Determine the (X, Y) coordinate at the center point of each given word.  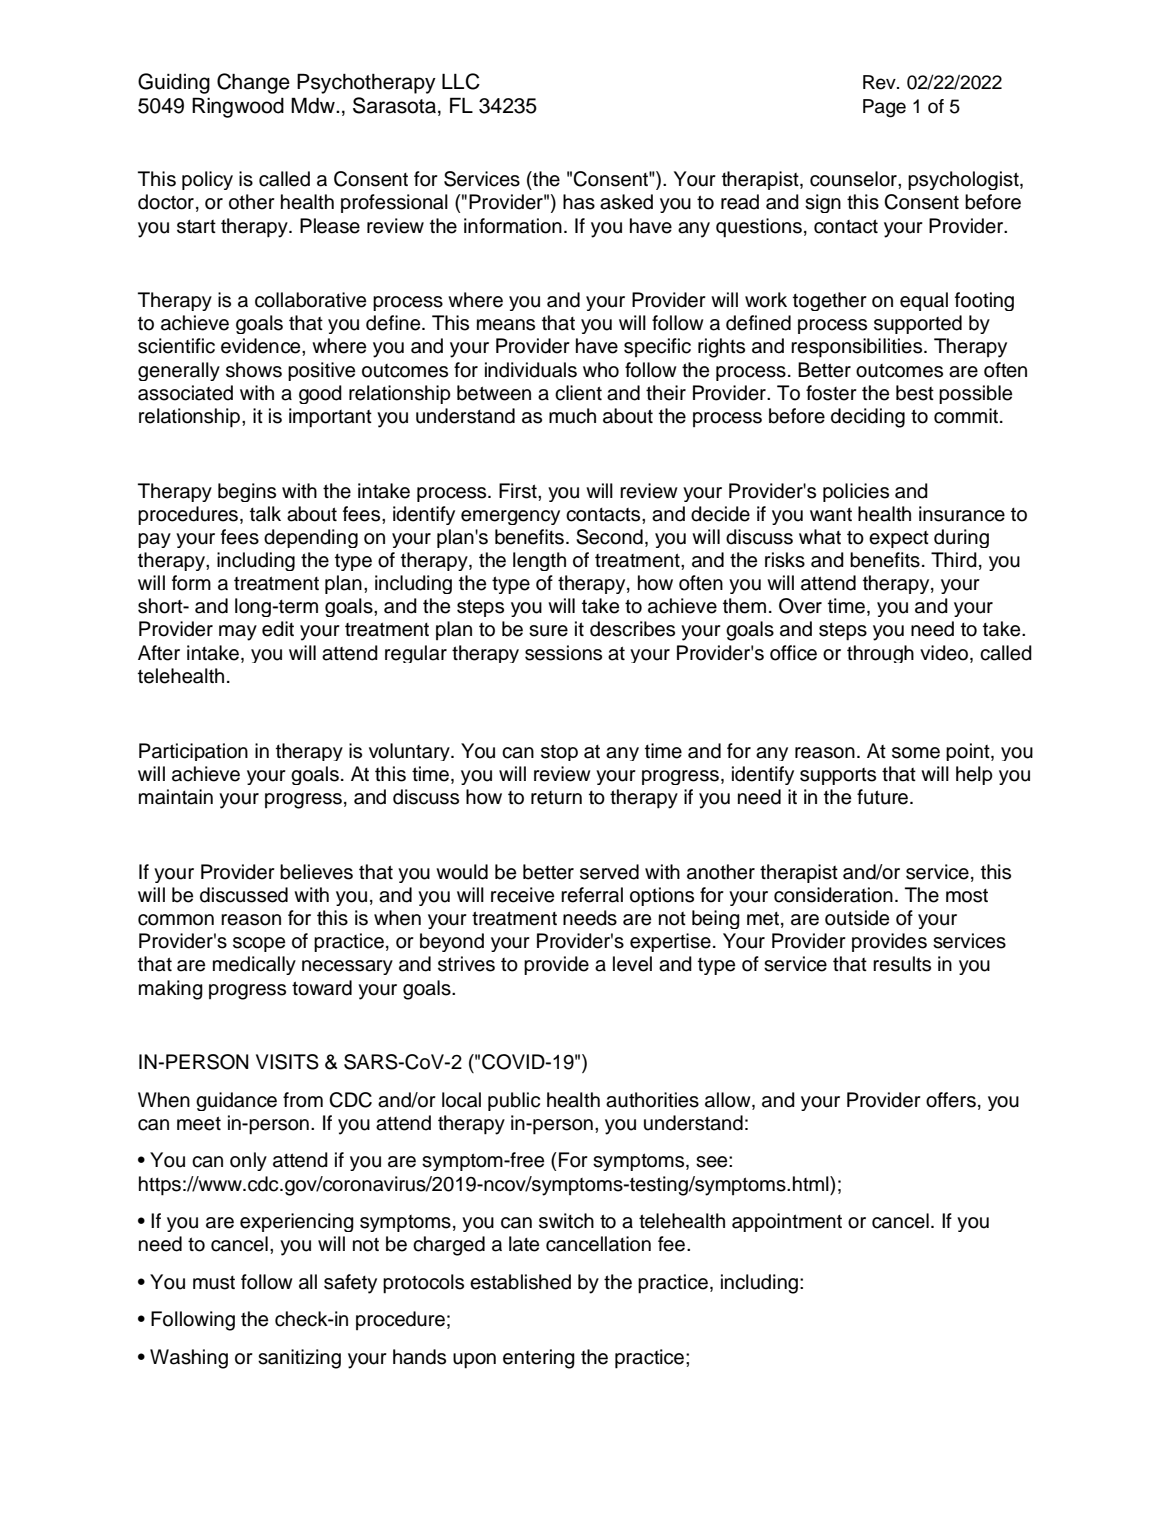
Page (884, 108)
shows (254, 370)
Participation (193, 752)
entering (539, 1359)
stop (559, 752)
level (632, 964)
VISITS (287, 1062)
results (902, 964)
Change (253, 83)
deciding (868, 418)
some (916, 753)
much (572, 416)
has (579, 202)
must (214, 1283)
